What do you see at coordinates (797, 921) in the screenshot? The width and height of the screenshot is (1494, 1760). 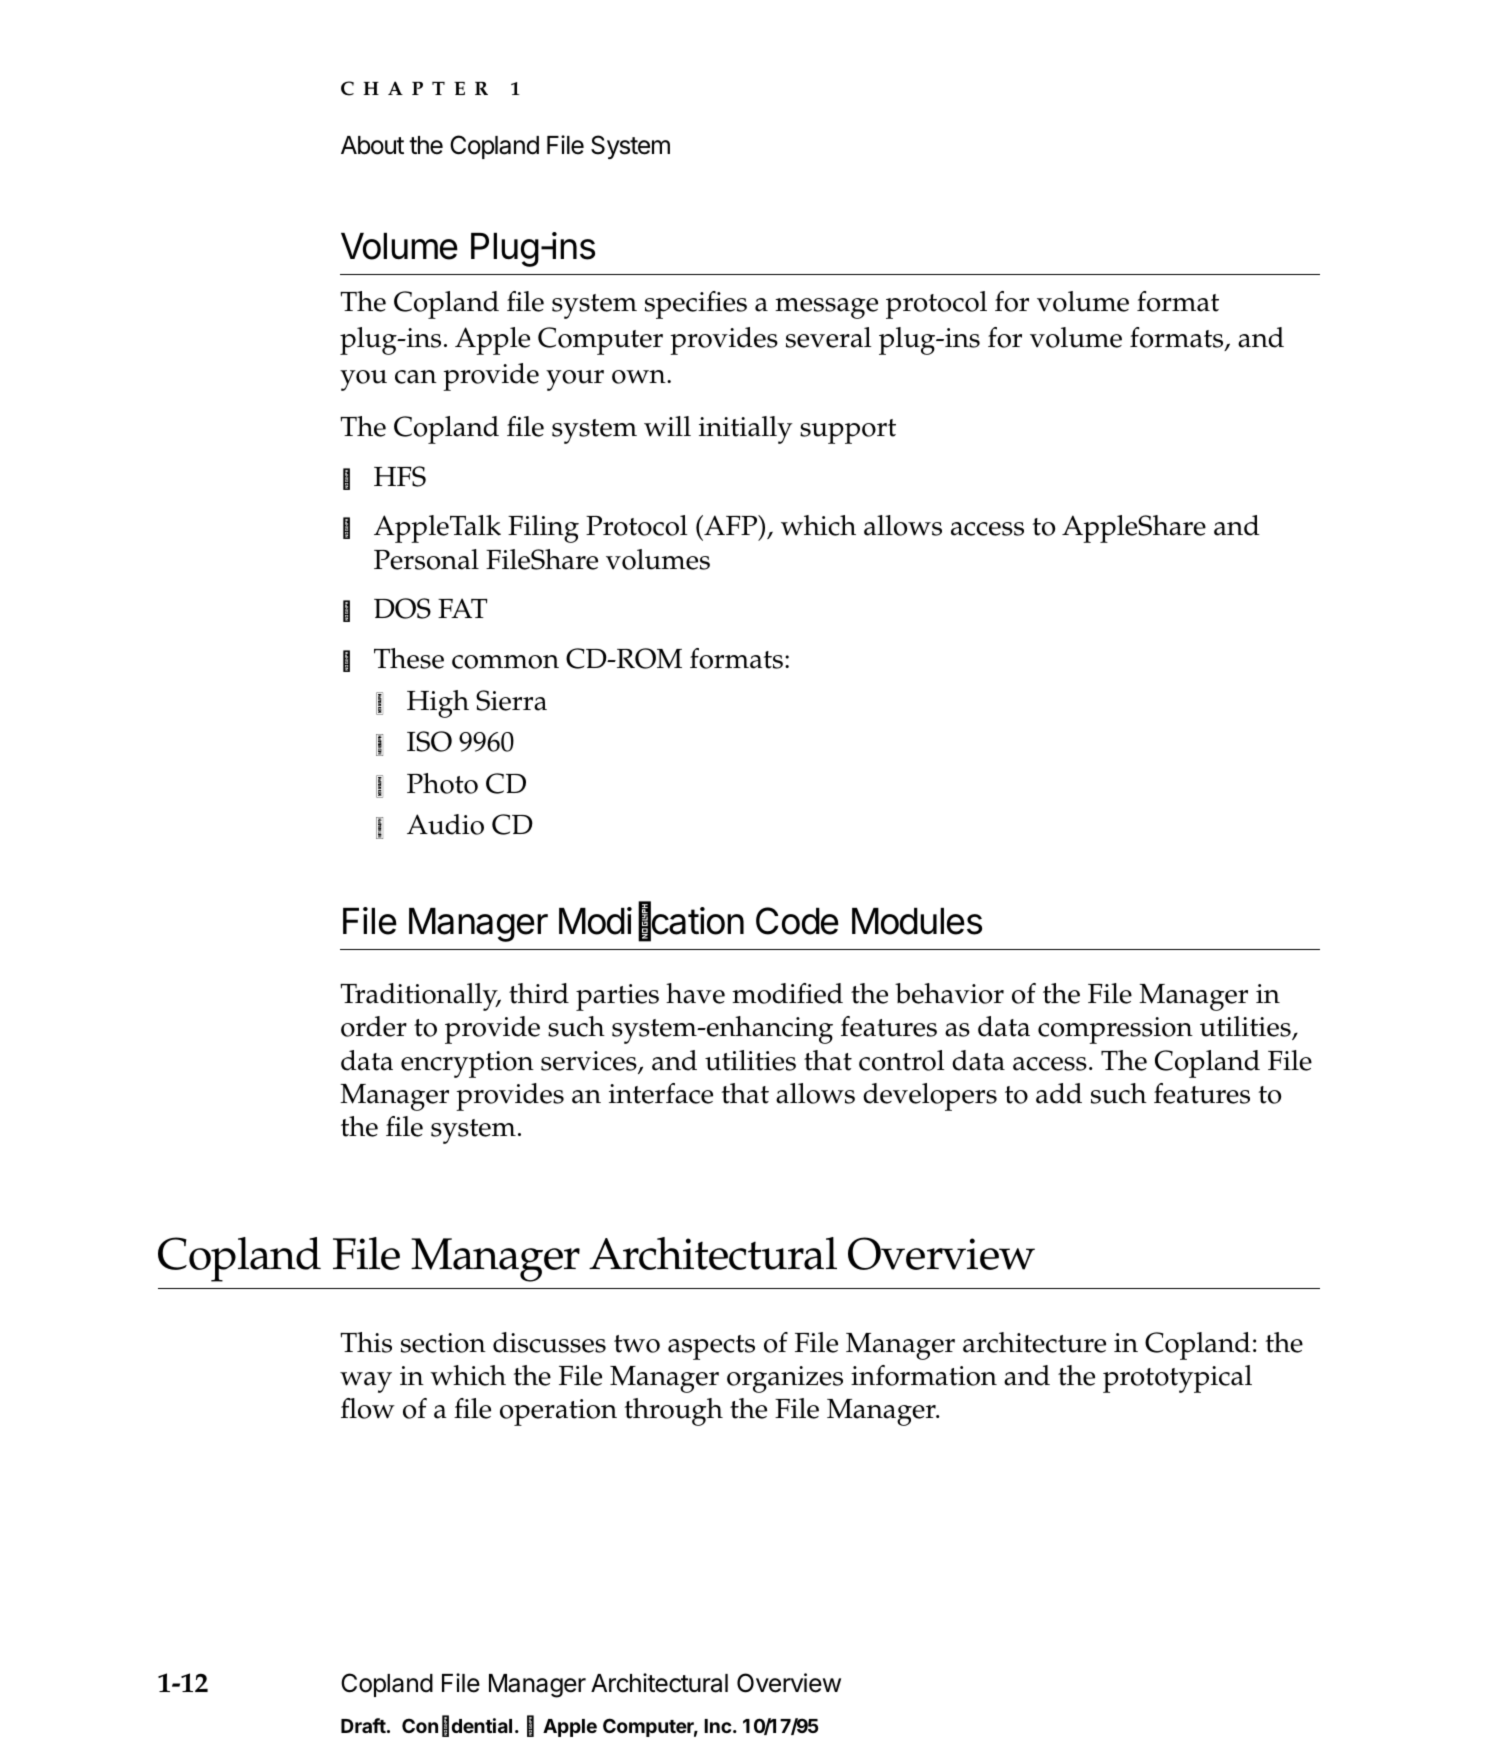 I see `Code` at bounding box center [797, 921].
